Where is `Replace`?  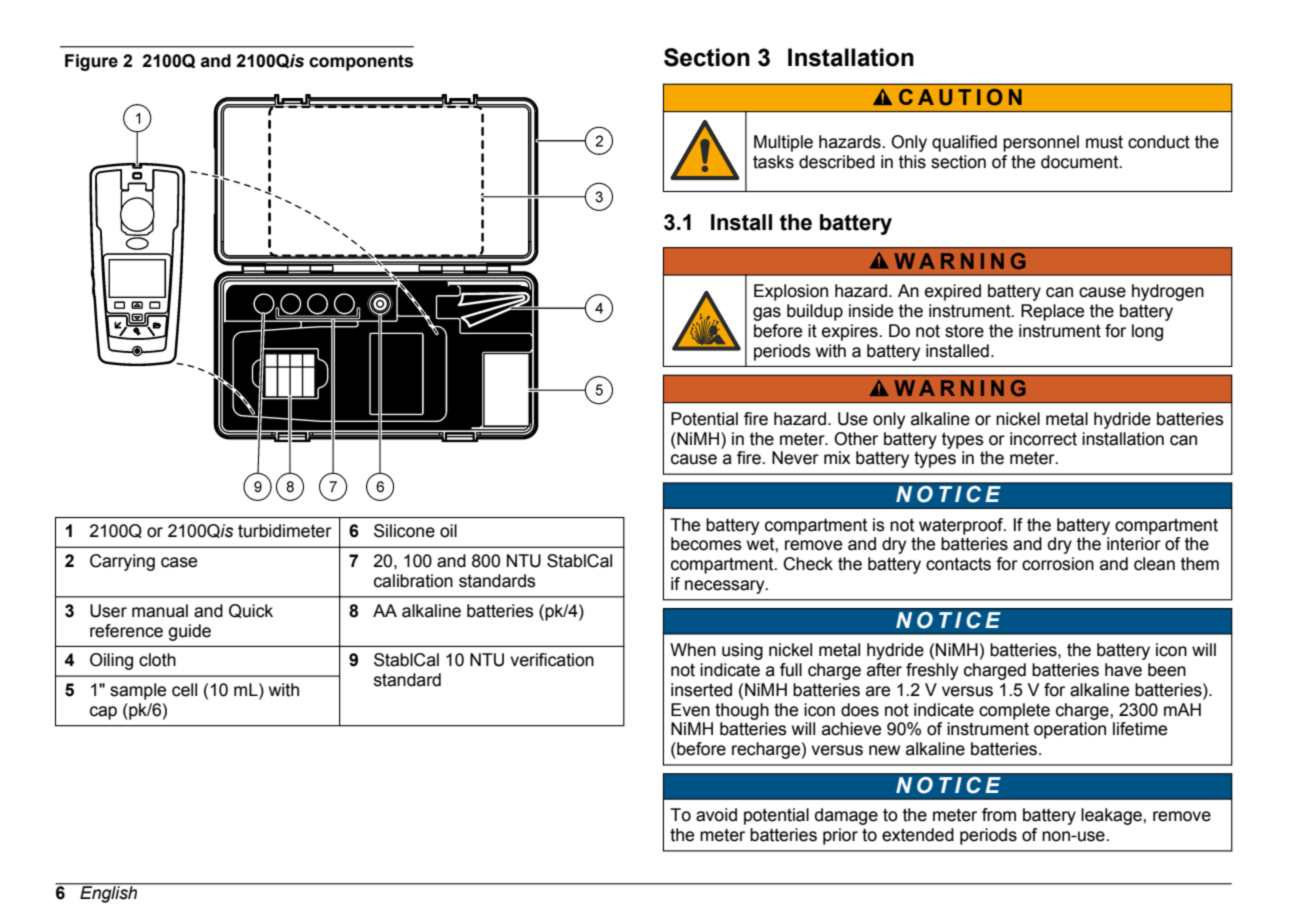 Replace is located at coordinates (1052, 312).
